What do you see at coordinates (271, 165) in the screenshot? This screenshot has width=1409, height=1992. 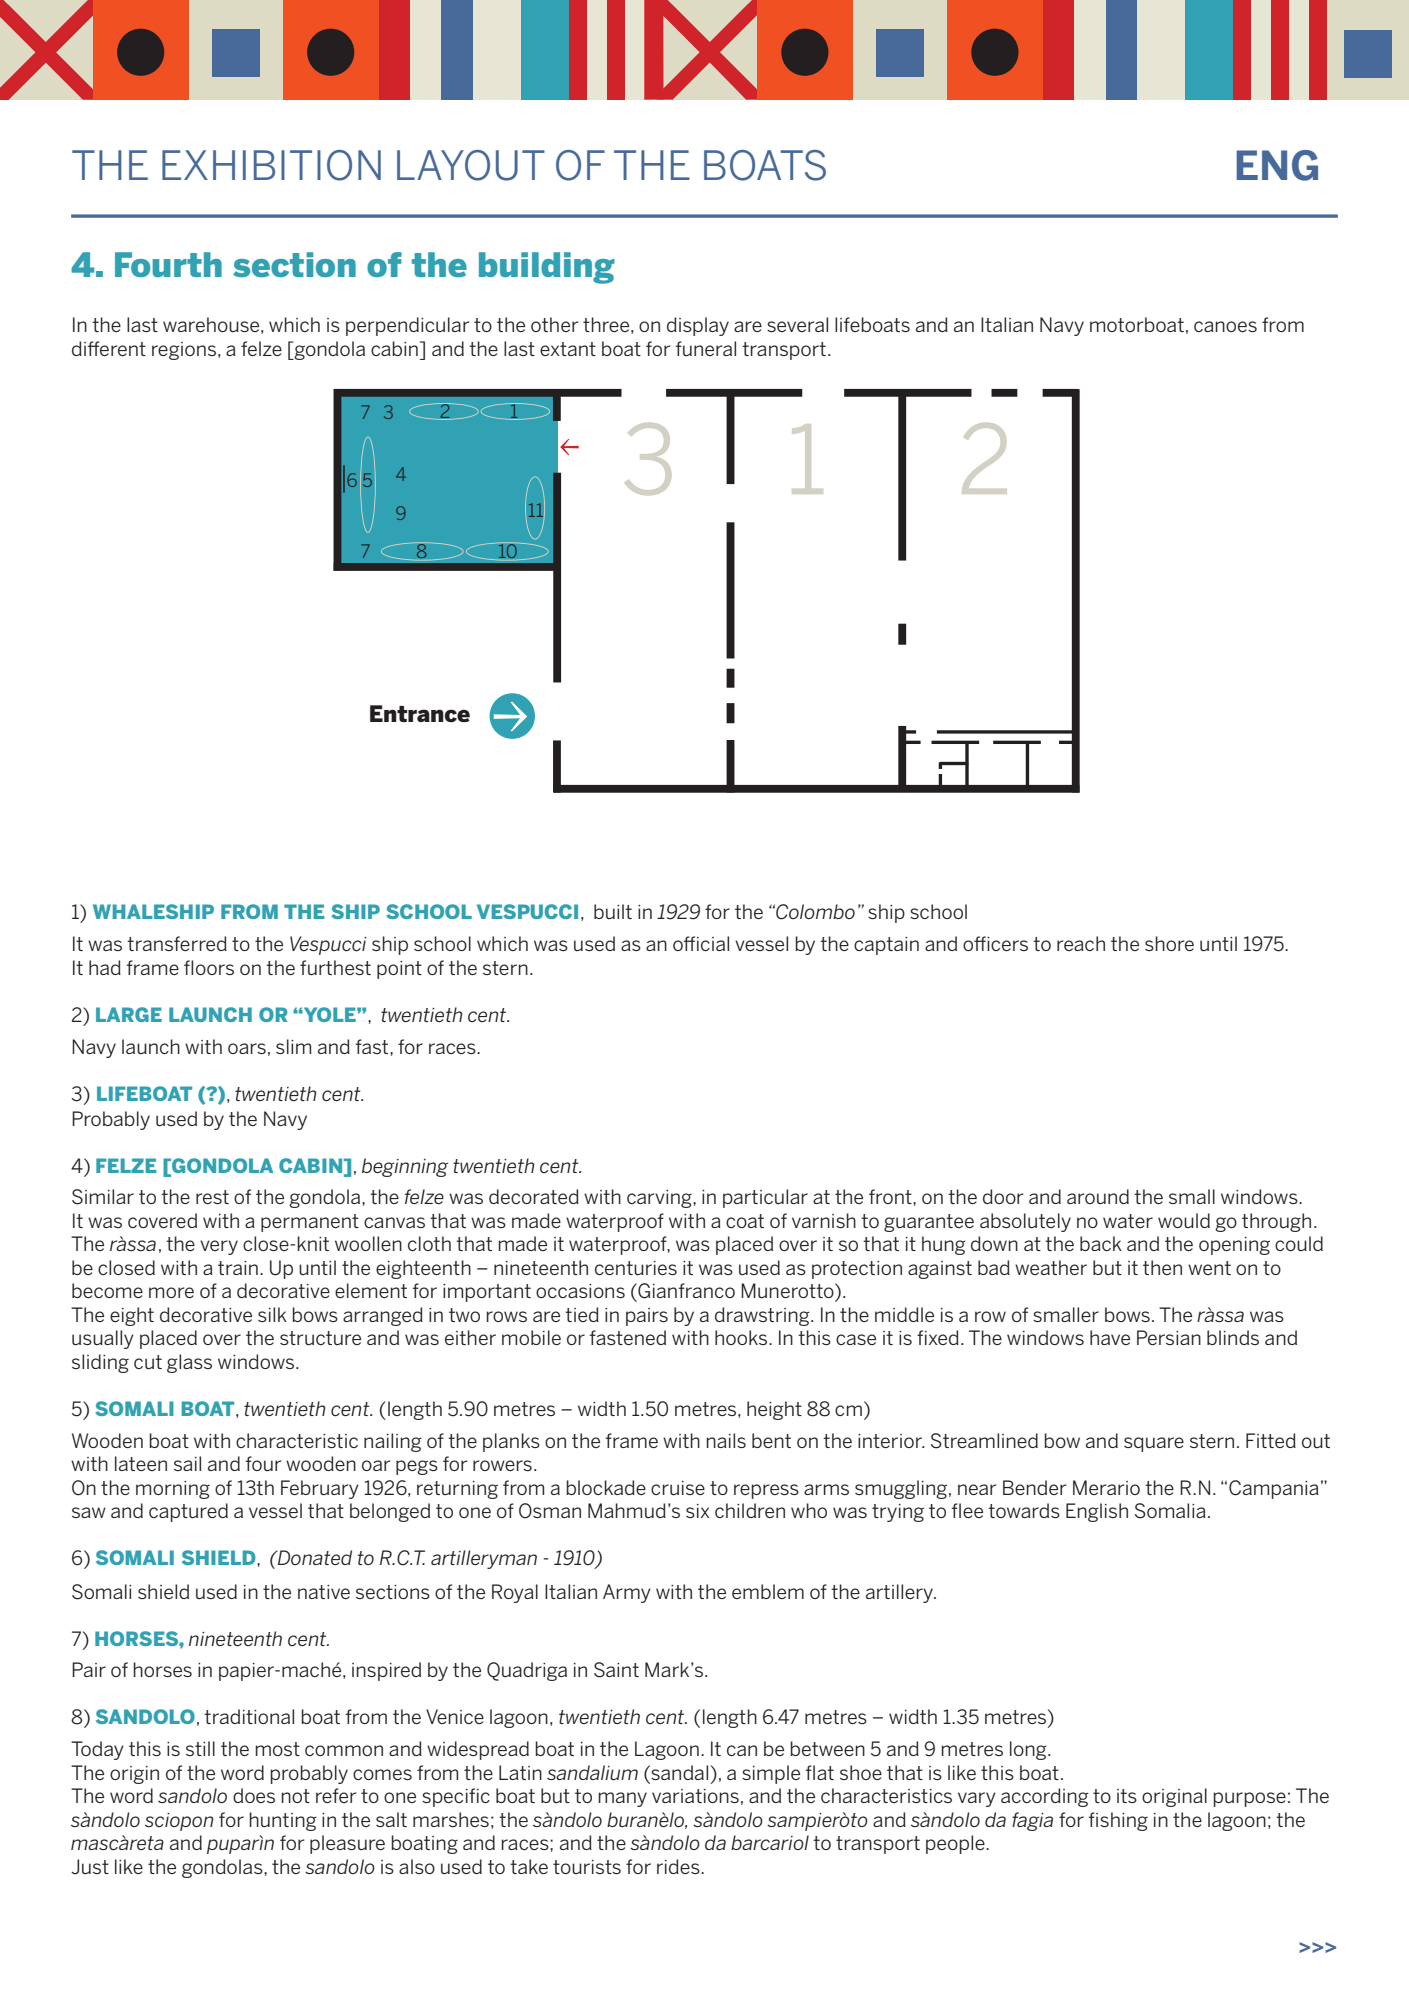 I see `EXHIBITION` at bounding box center [271, 165].
